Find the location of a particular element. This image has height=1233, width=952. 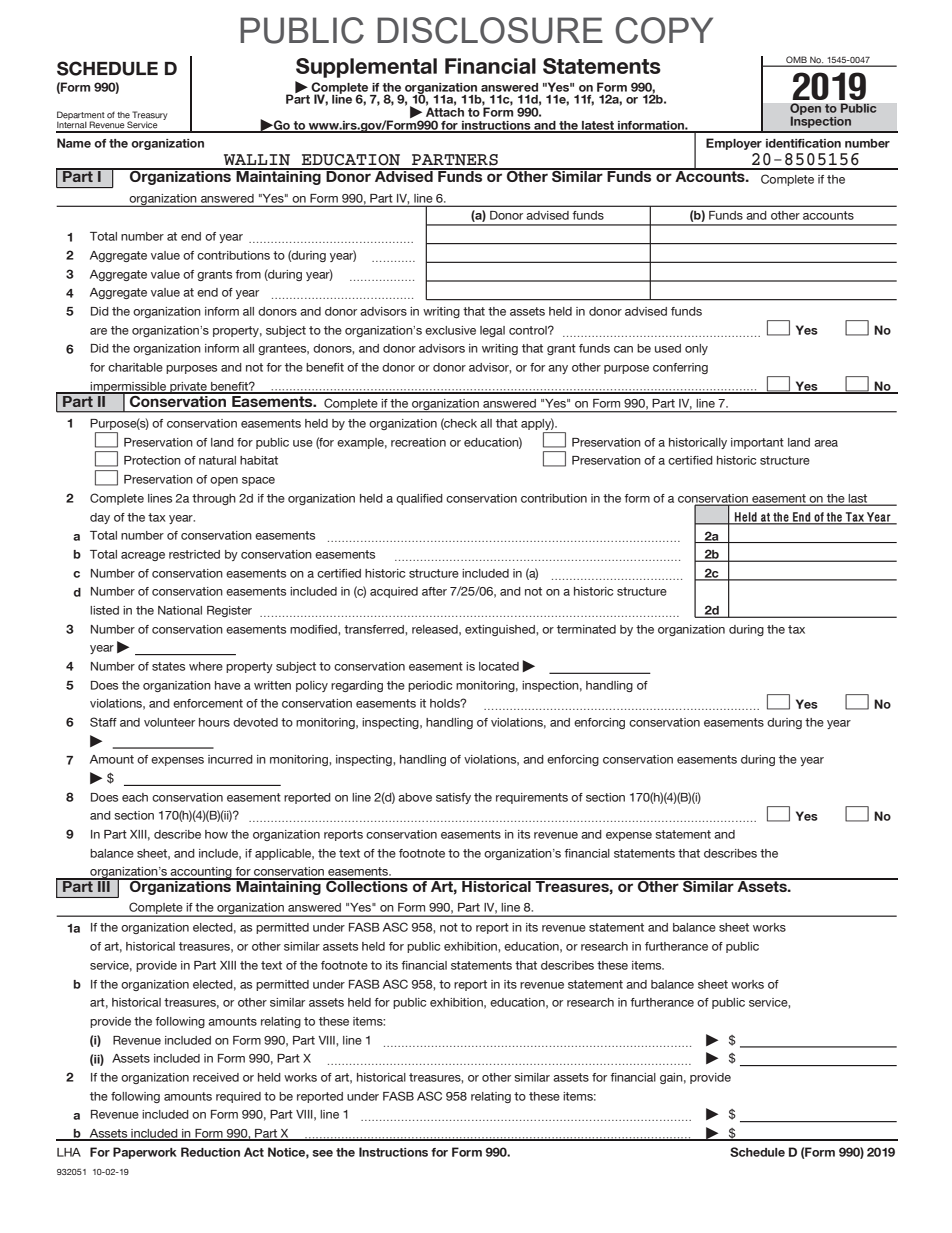

requirements is located at coordinates (532, 798).
